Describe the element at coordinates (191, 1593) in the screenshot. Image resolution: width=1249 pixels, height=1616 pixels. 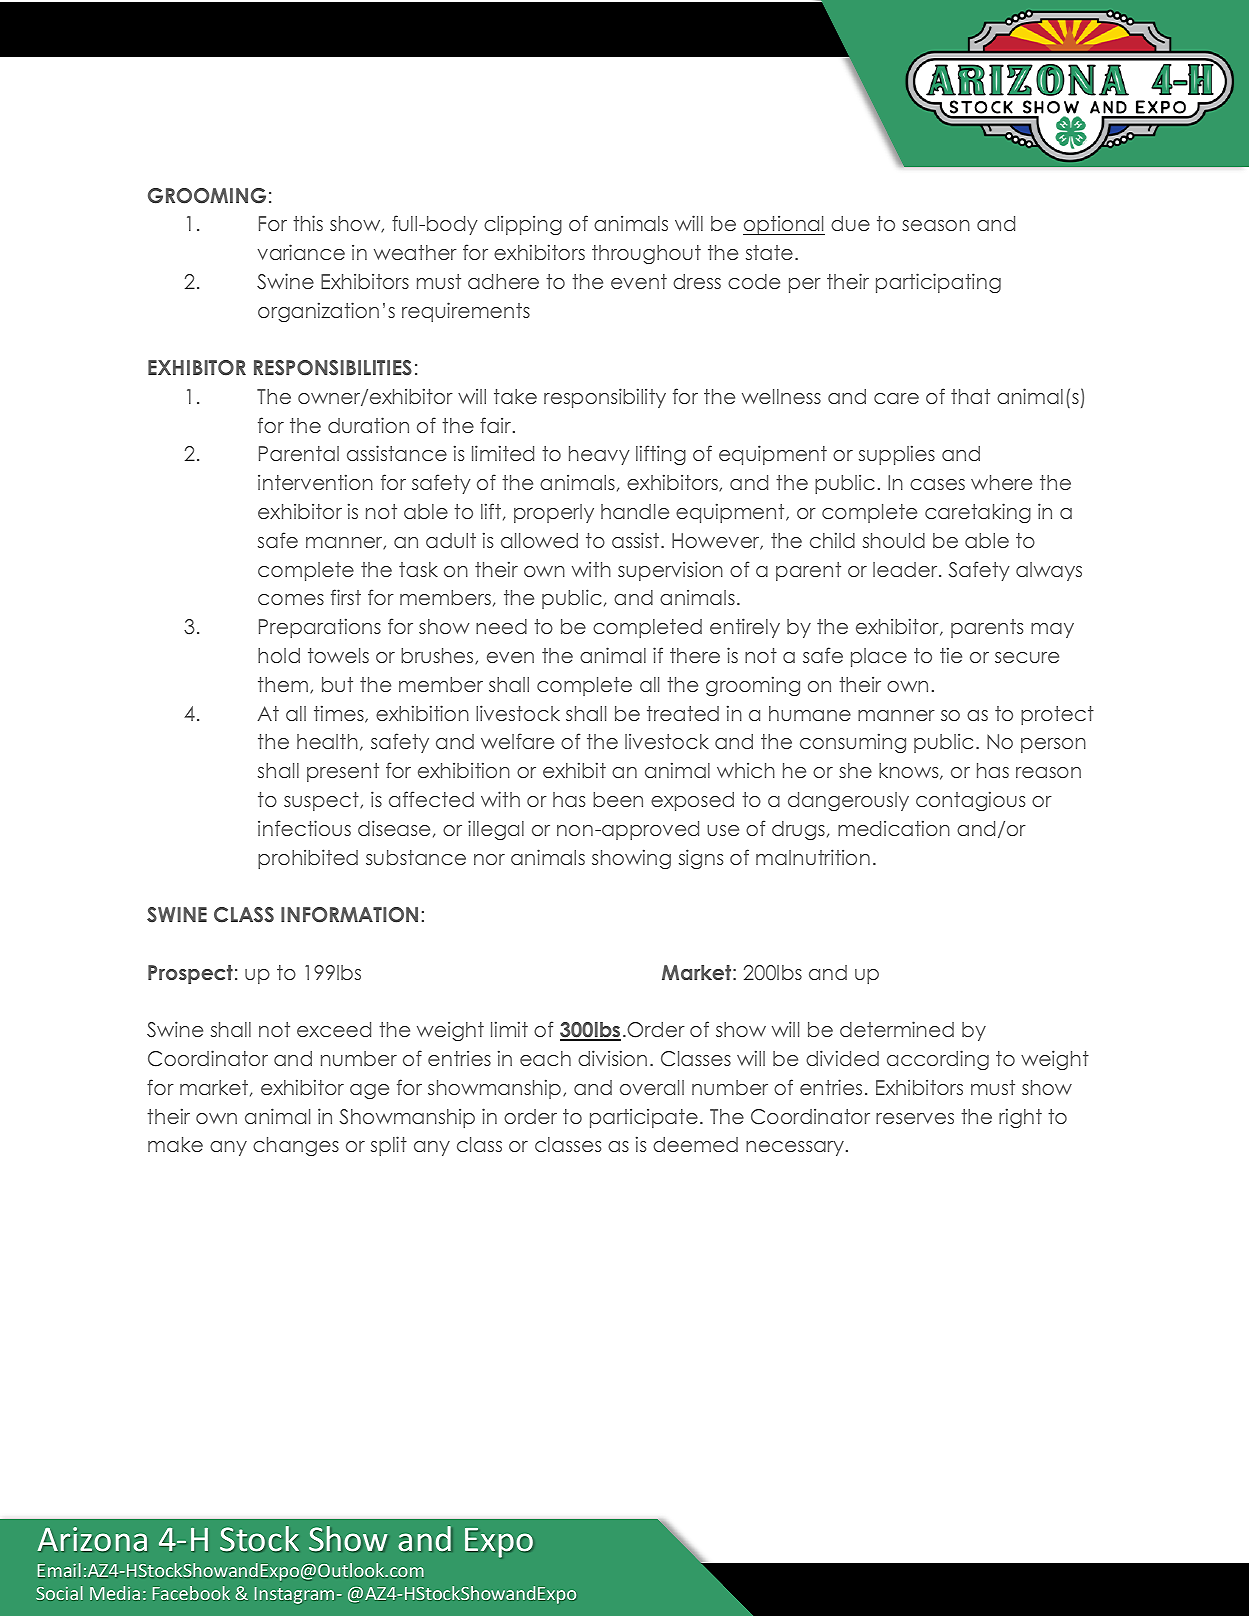
I see `Facebook` at that location.
